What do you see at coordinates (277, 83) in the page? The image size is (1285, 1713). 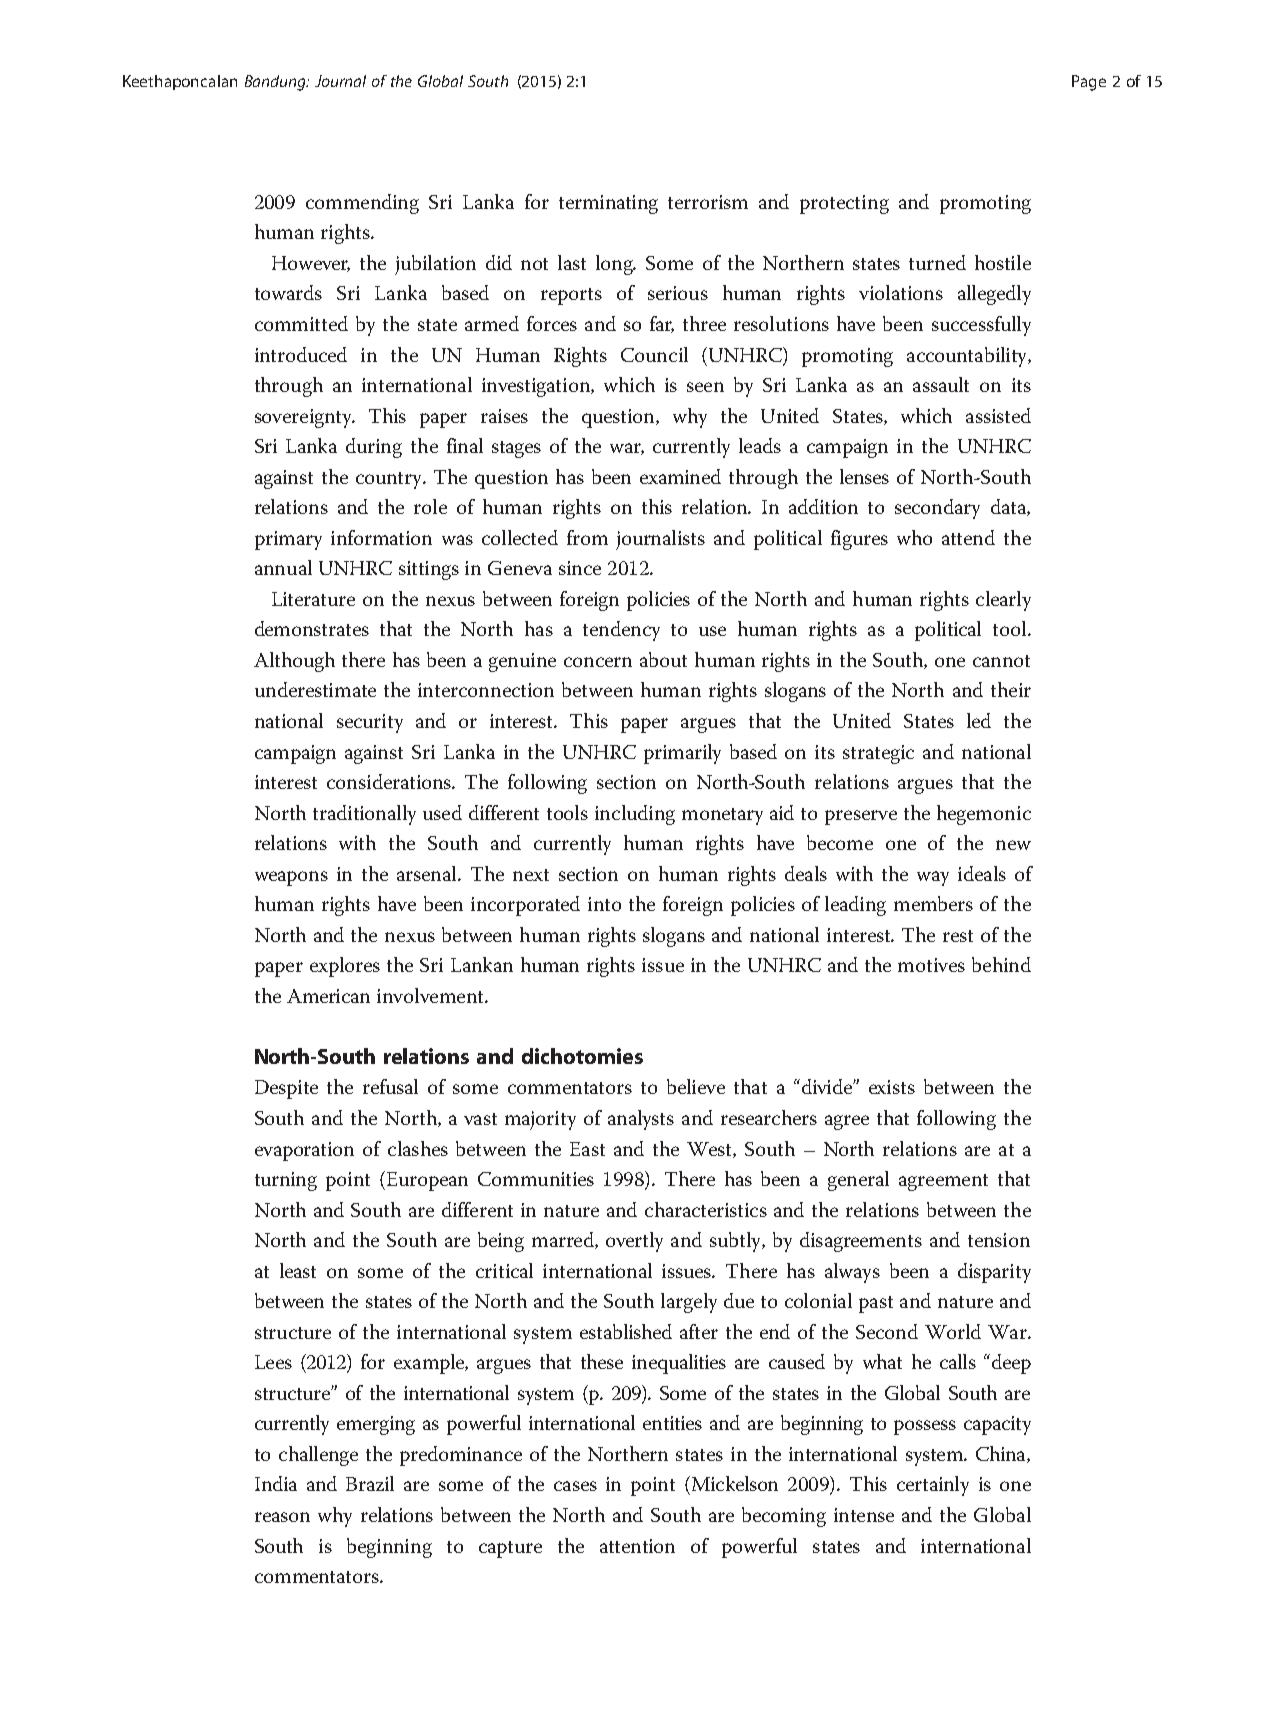 I see `Bandung` at bounding box center [277, 83].
